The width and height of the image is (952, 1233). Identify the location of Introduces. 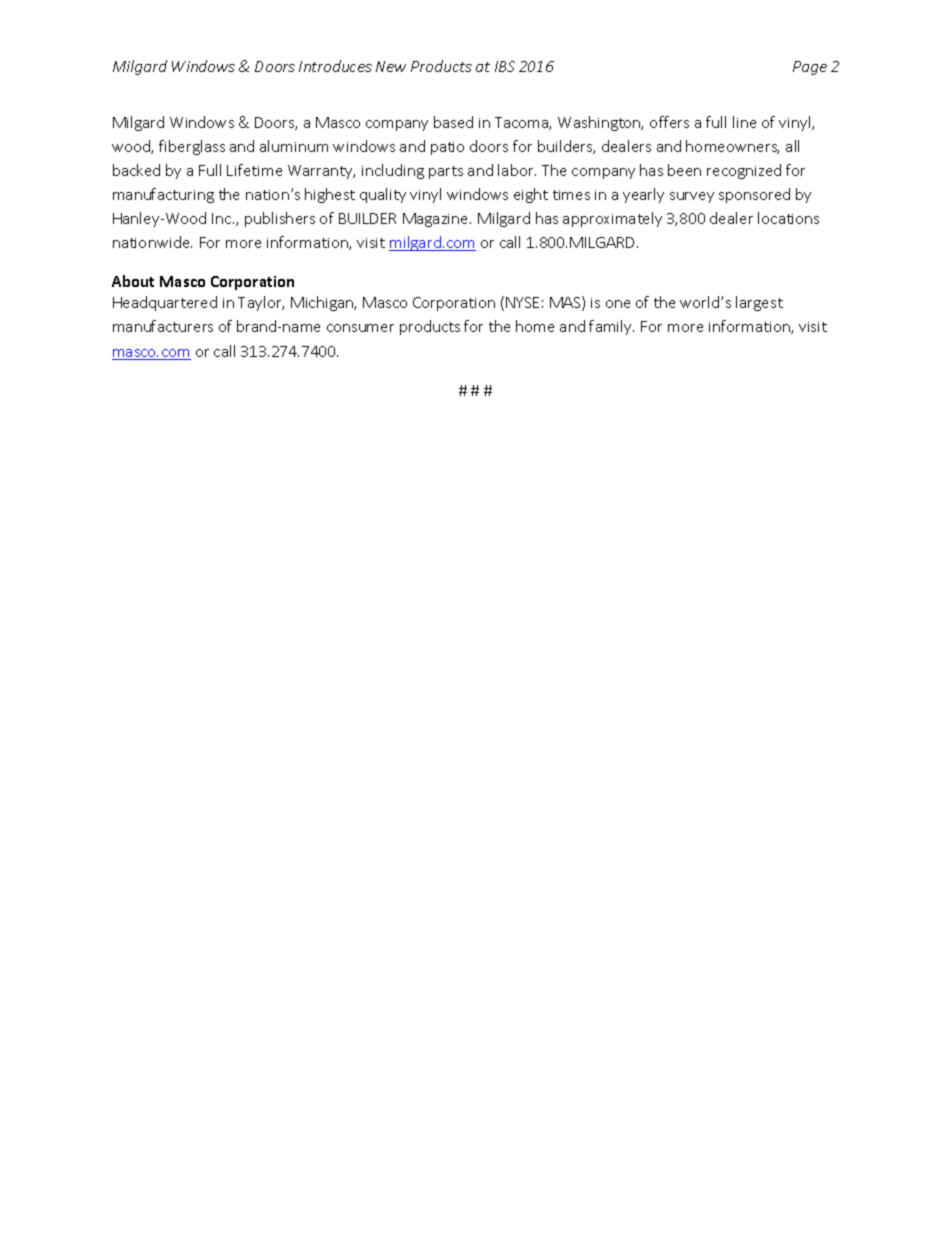
(335, 66).
